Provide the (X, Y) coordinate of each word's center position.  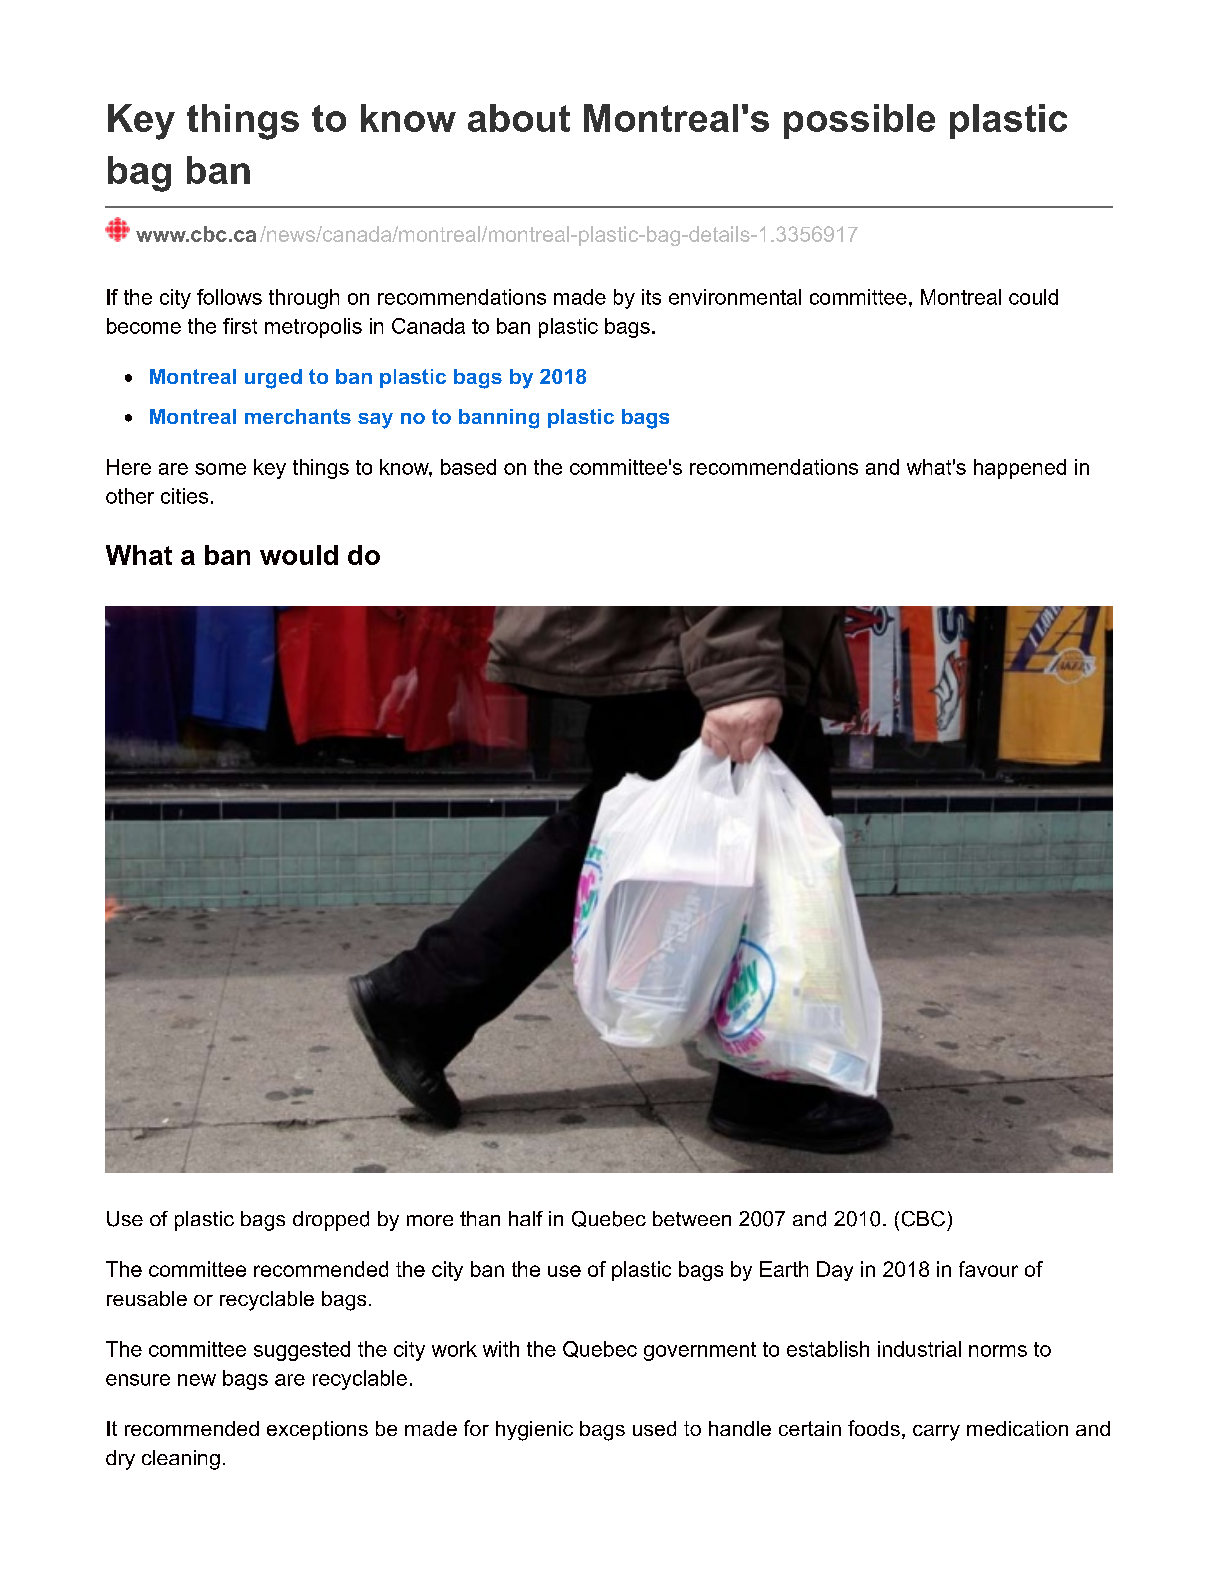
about (519, 118)
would (299, 555)
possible (859, 121)
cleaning (181, 1460)
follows (229, 297)
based (468, 467)
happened (1020, 469)
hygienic (534, 1431)
